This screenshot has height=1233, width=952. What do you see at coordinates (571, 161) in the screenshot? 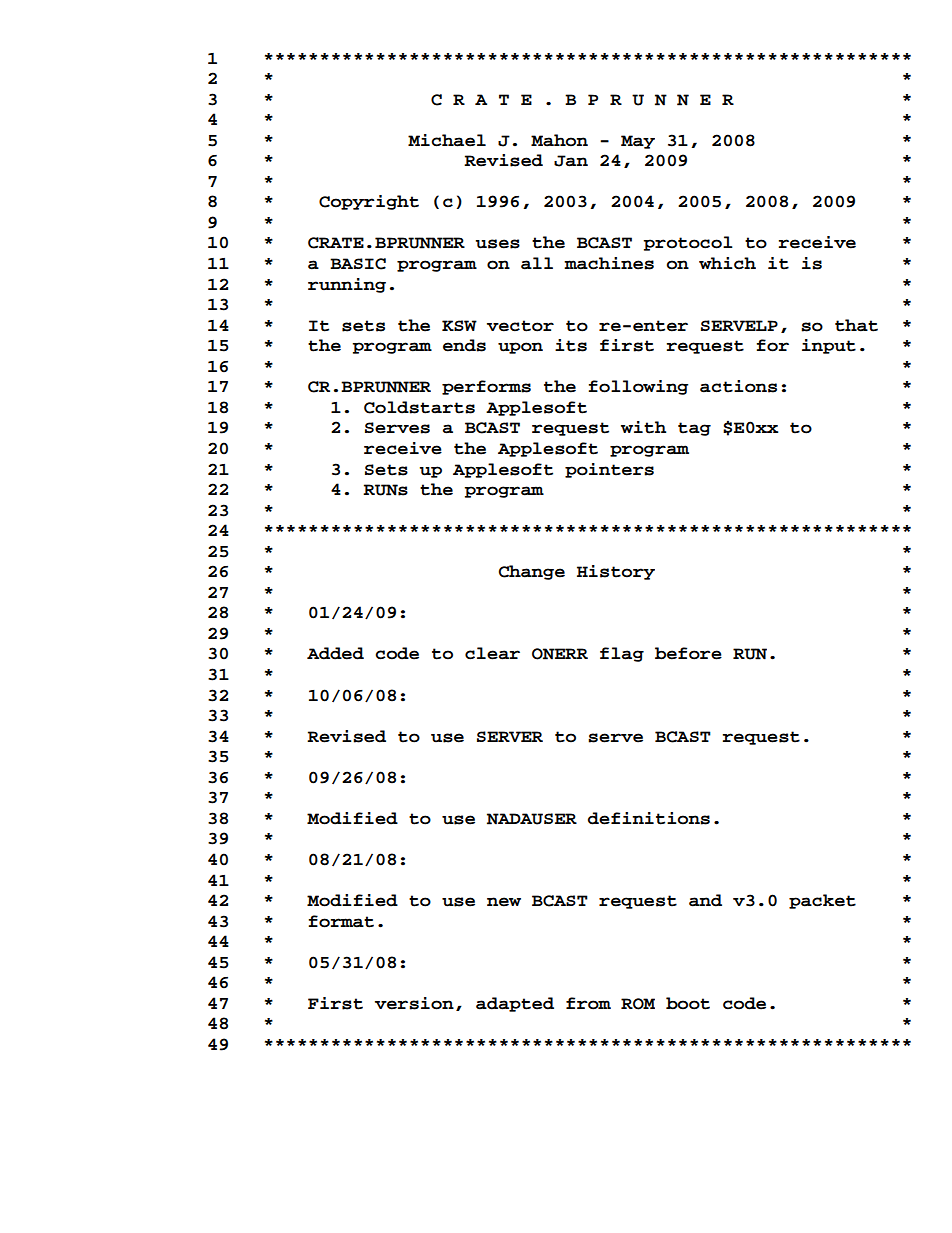
I see `Jan` at bounding box center [571, 161].
